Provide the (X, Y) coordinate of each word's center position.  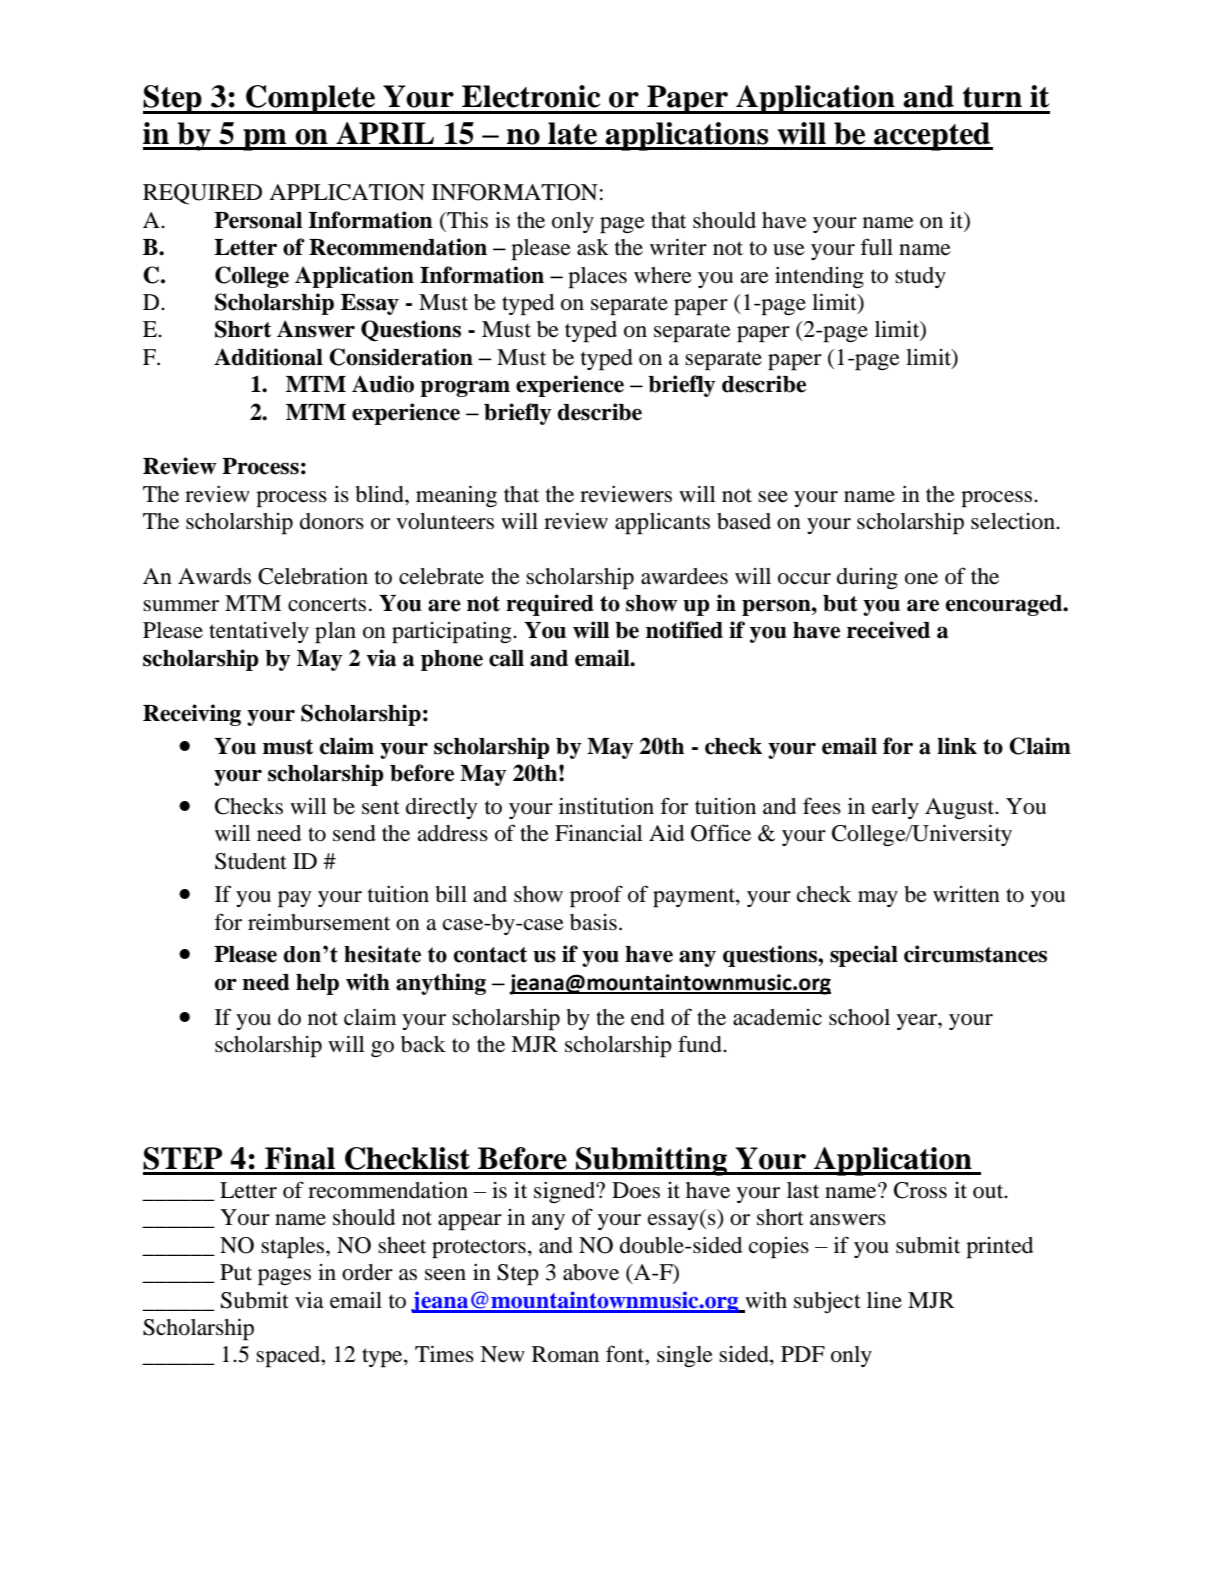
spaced (289, 1357)
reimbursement (319, 922)
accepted (932, 136)
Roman (565, 1354)
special (864, 956)
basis (593, 922)
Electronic (531, 96)
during (867, 578)
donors (332, 521)
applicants (662, 524)
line (884, 1300)
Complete (310, 99)
